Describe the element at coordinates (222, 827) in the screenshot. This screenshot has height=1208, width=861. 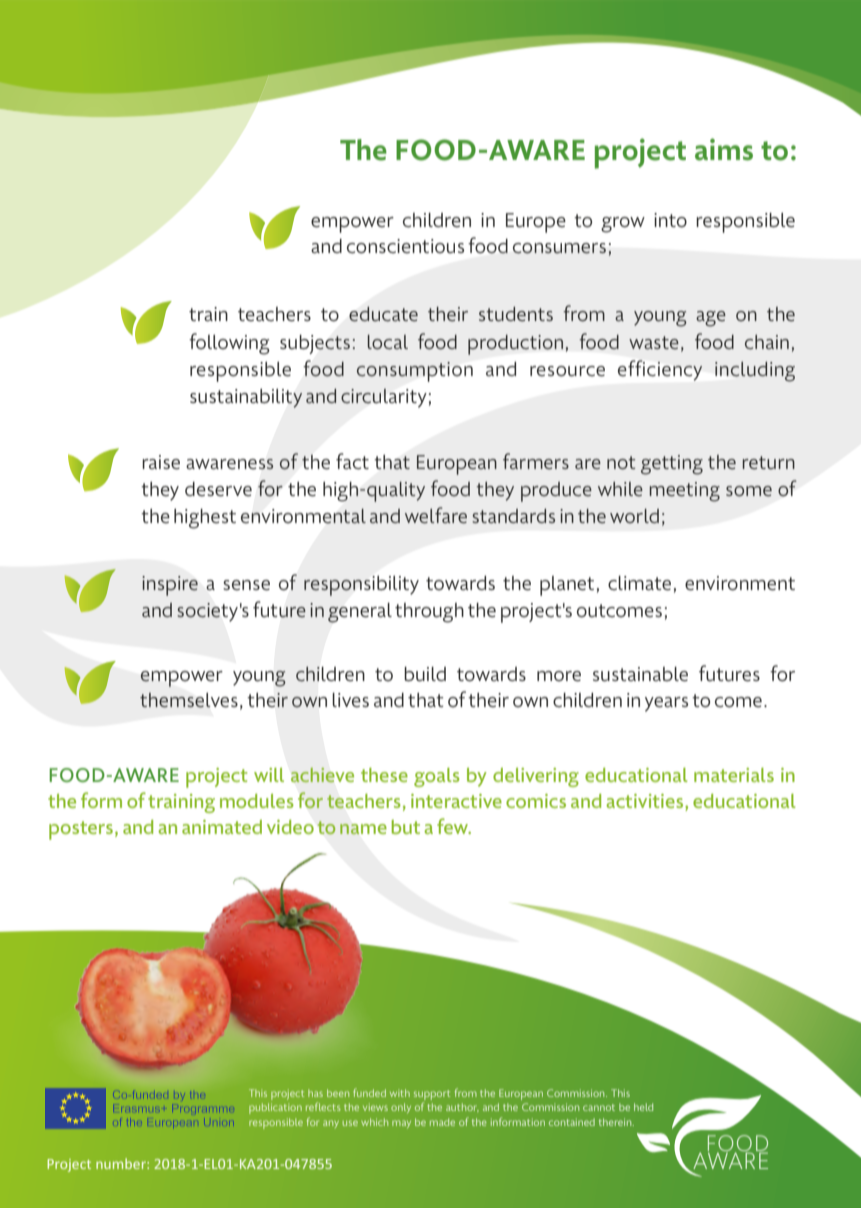
I see `animated` at that location.
